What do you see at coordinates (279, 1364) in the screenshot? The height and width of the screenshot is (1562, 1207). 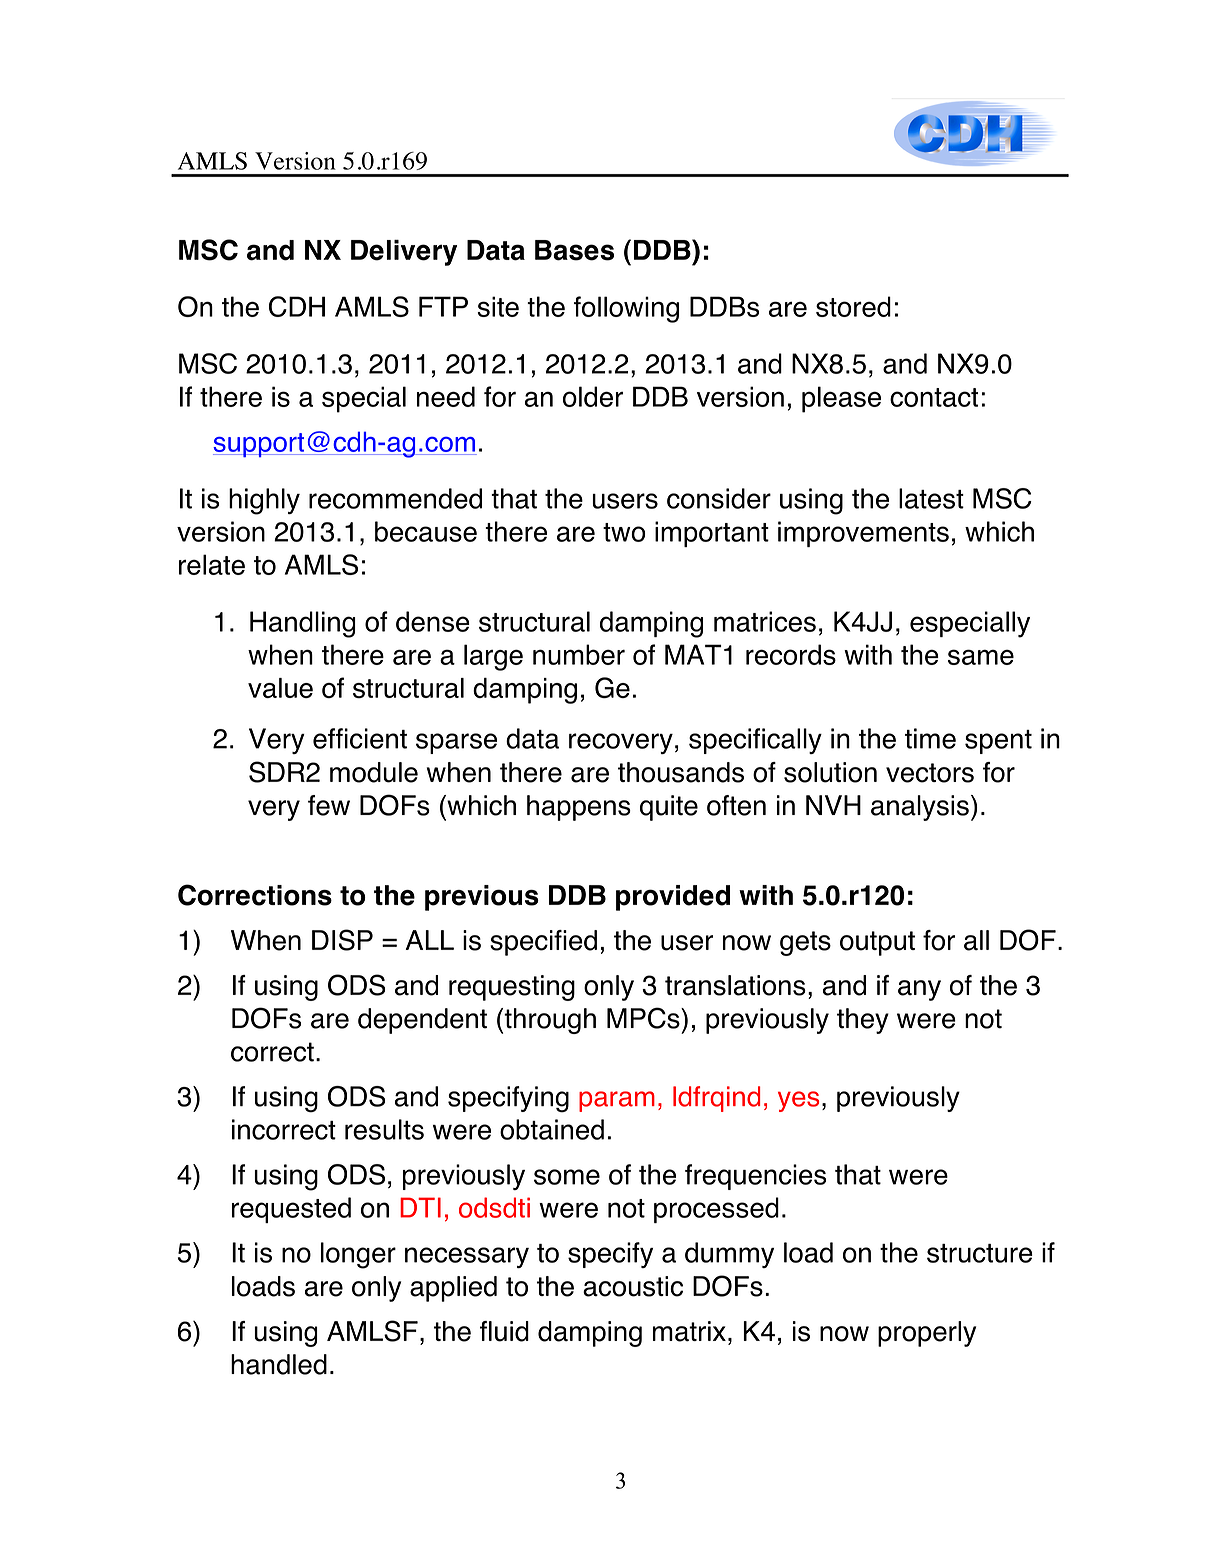 I see `handled` at bounding box center [279, 1364].
